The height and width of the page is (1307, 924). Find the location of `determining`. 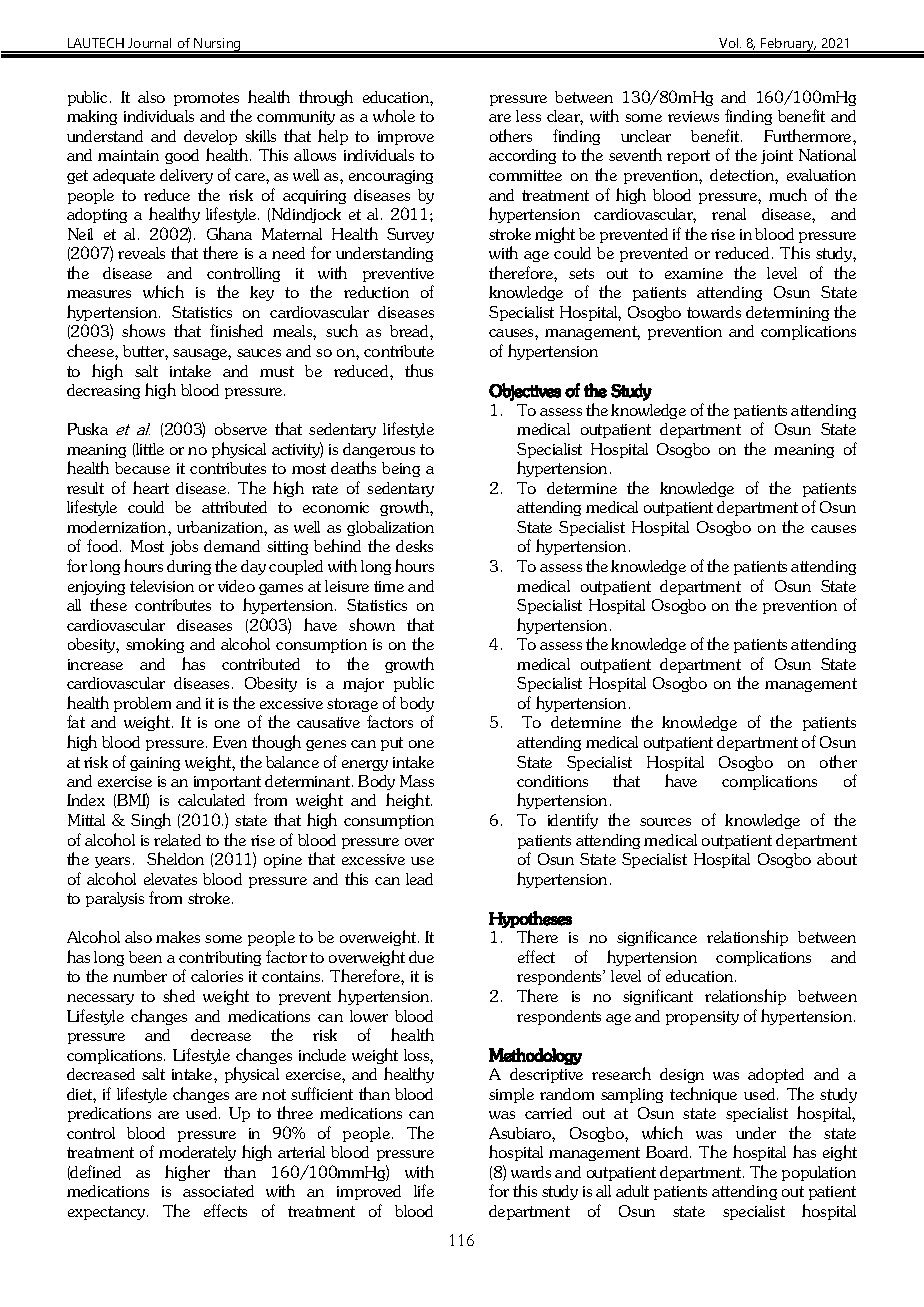

determining is located at coordinates (787, 313).
